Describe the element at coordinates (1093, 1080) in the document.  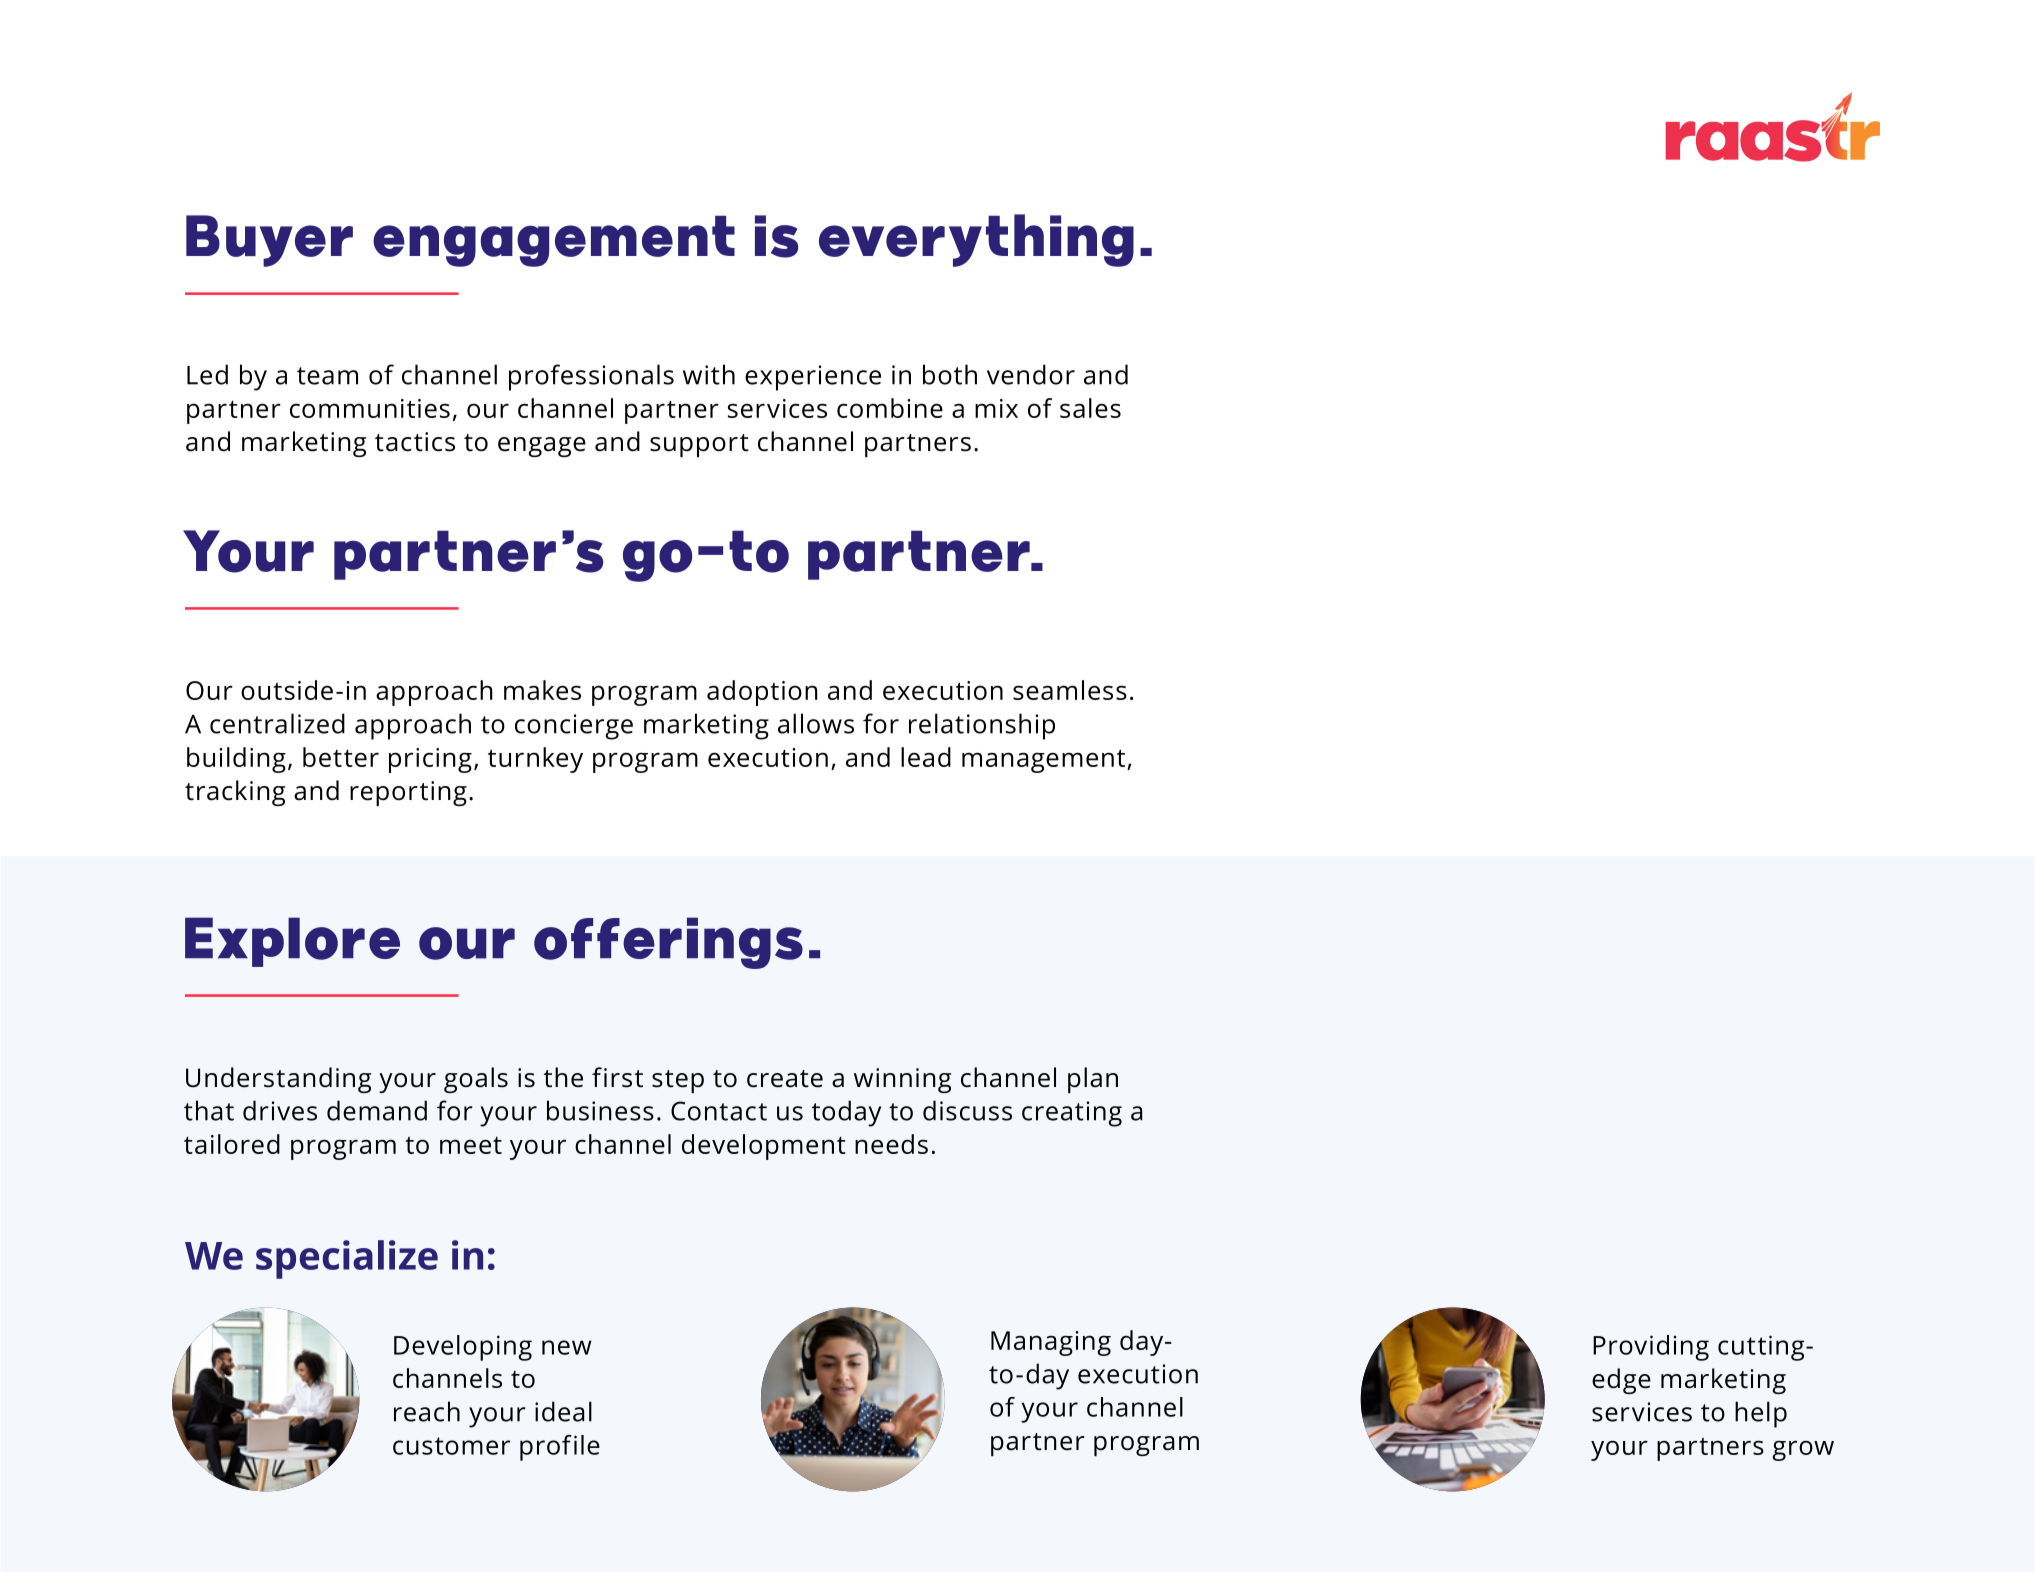
I see `plan` at that location.
